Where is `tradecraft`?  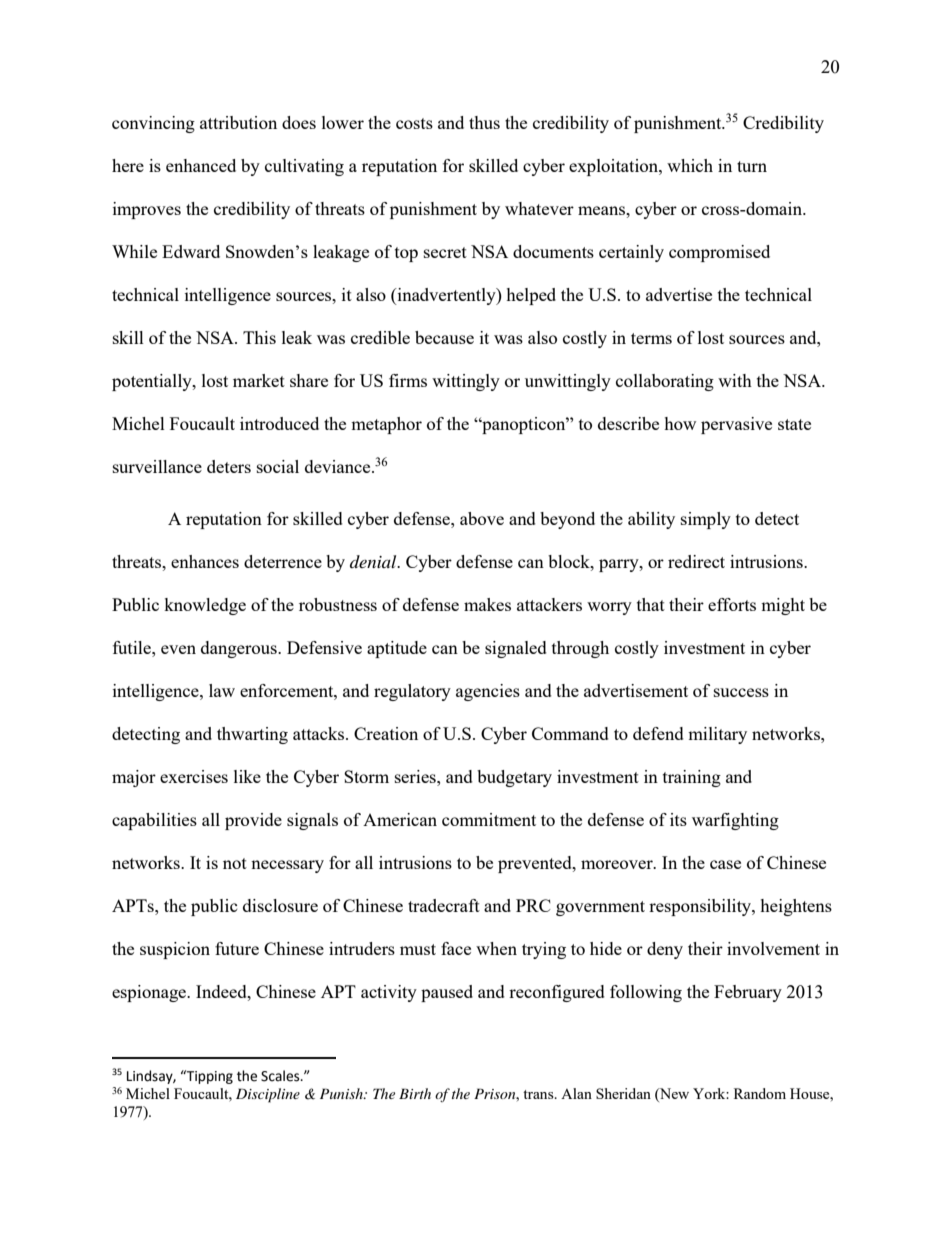
tradecraft is located at coordinates (444, 905).
